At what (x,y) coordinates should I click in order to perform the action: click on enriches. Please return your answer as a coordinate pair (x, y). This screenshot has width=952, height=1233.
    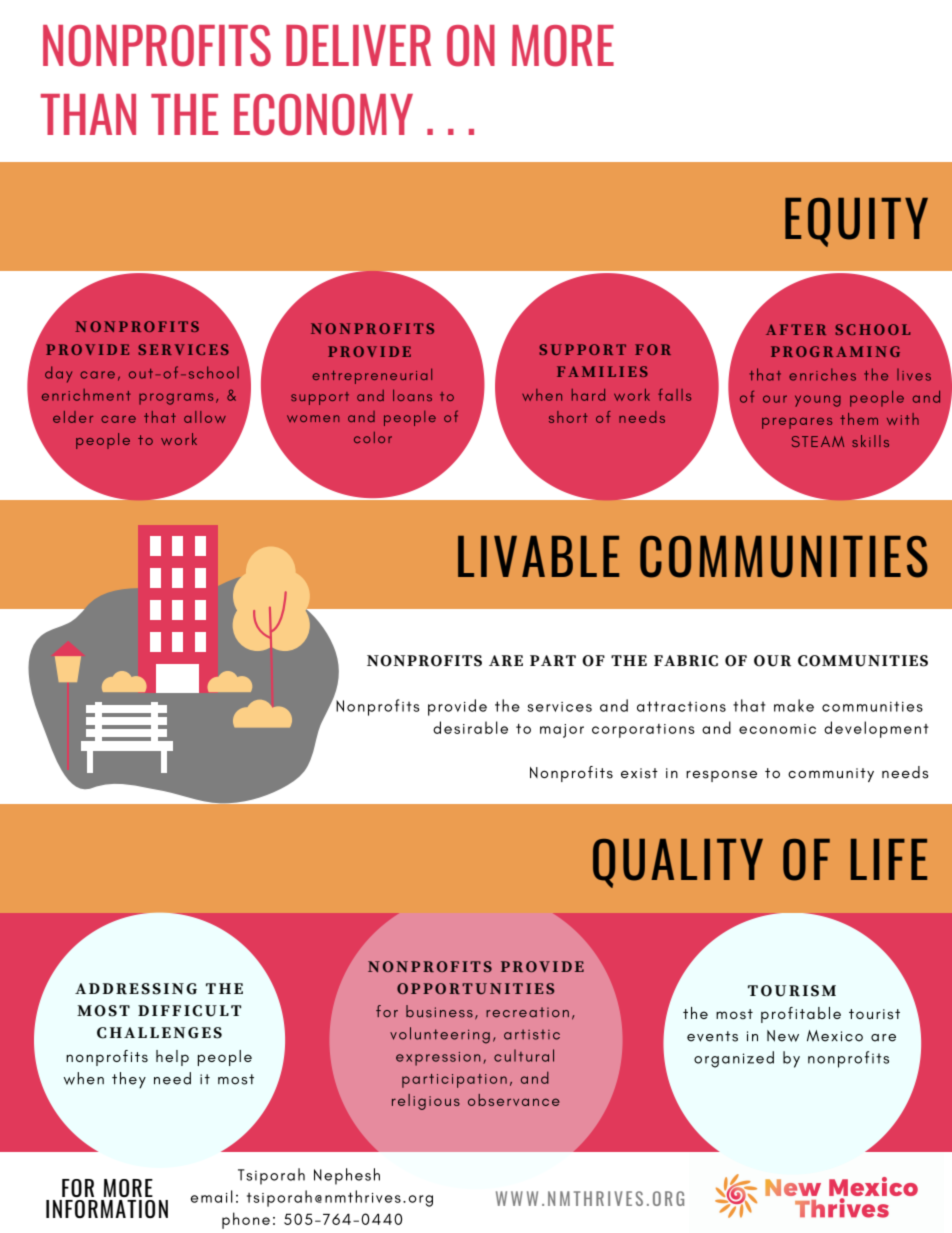
    Looking at the image, I should click on (822, 374).
